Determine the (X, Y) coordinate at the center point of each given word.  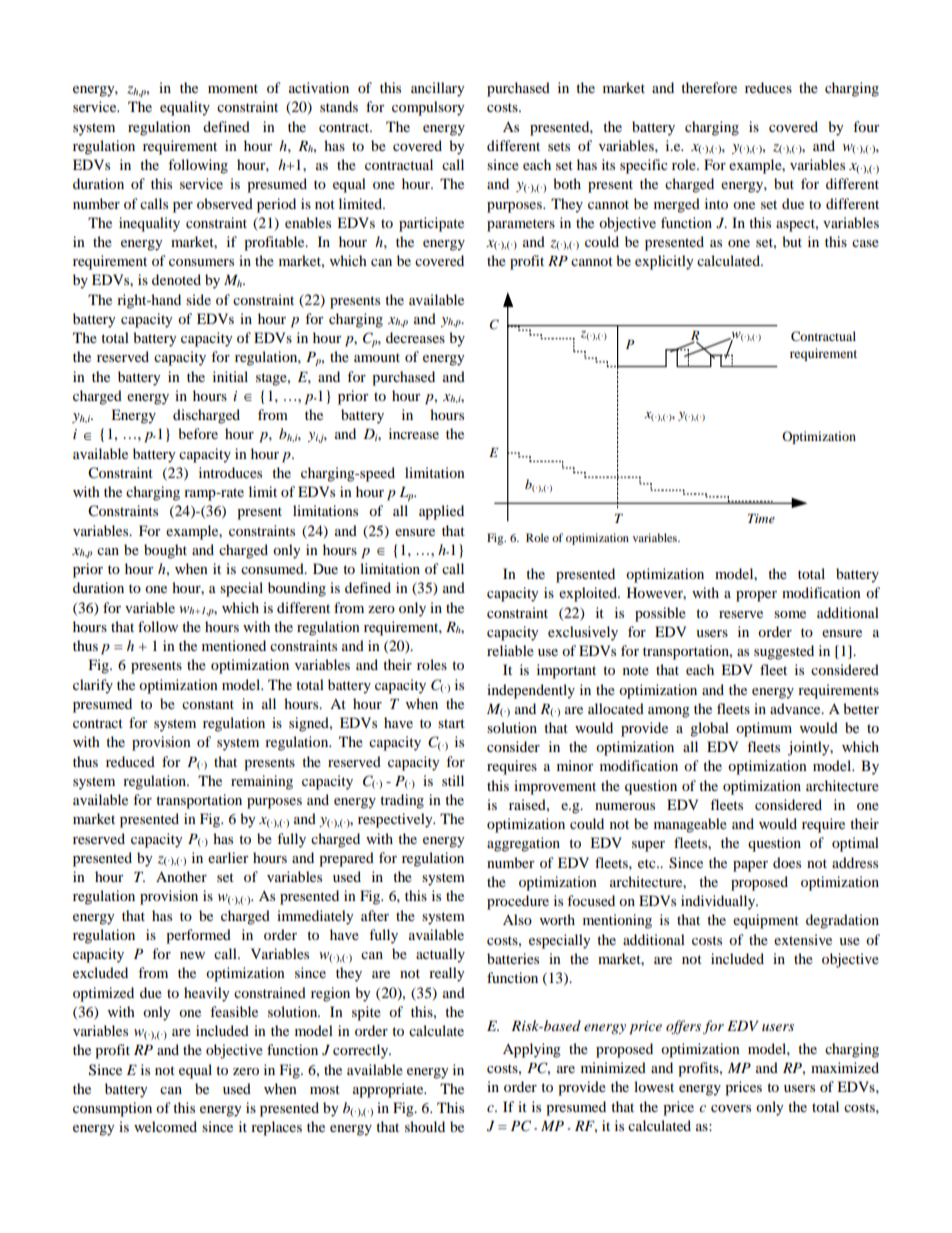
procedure (518, 902)
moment (233, 88)
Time (761, 518)
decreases (415, 337)
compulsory (428, 108)
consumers (201, 262)
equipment (766, 921)
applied (441, 512)
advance (796, 708)
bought (165, 551)
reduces (768, 87)
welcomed (165, 1126)
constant (208, 704)
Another (181, 876)
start (451, 723)
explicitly (664, 262)
